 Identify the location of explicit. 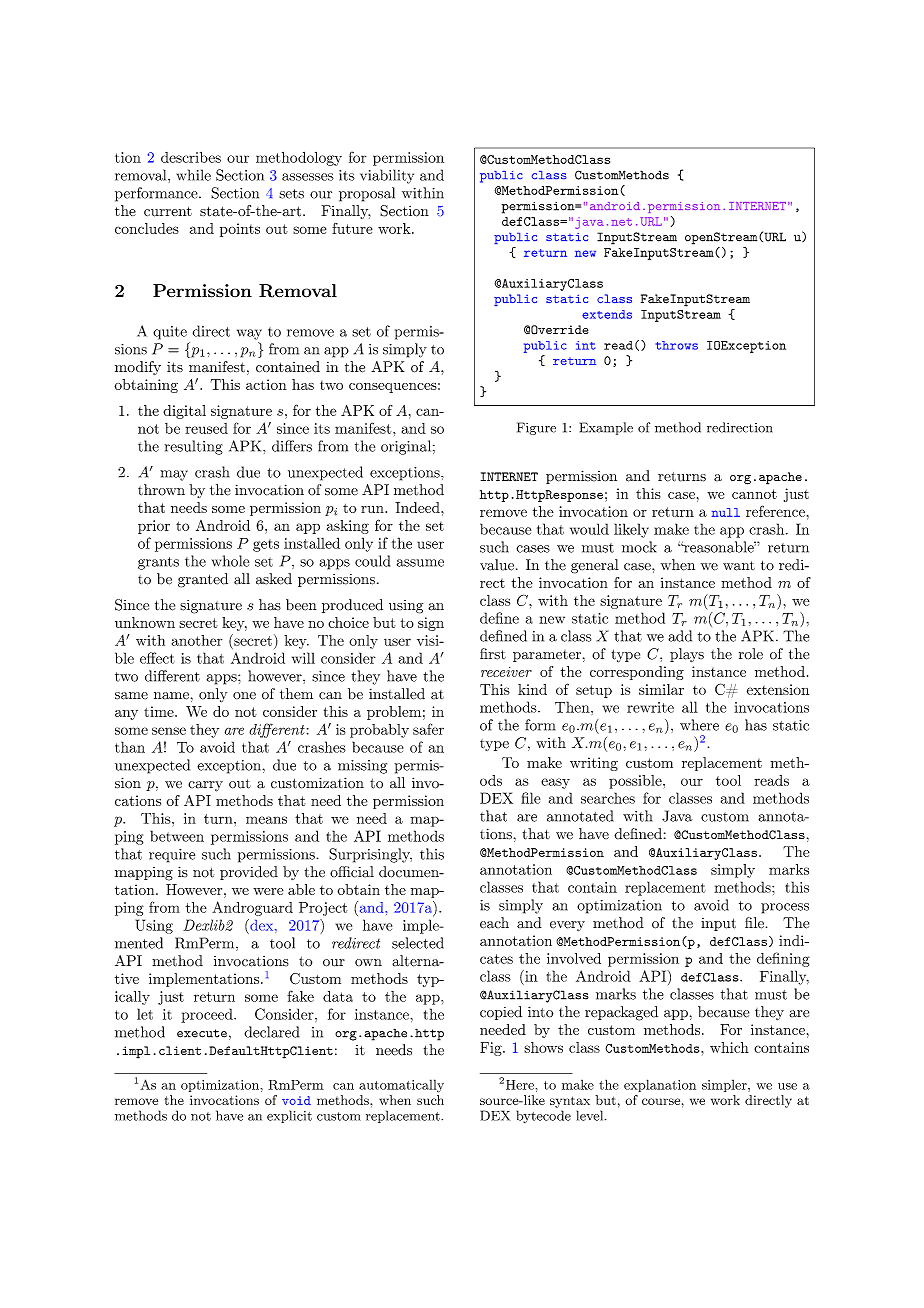
(289, 1116).
